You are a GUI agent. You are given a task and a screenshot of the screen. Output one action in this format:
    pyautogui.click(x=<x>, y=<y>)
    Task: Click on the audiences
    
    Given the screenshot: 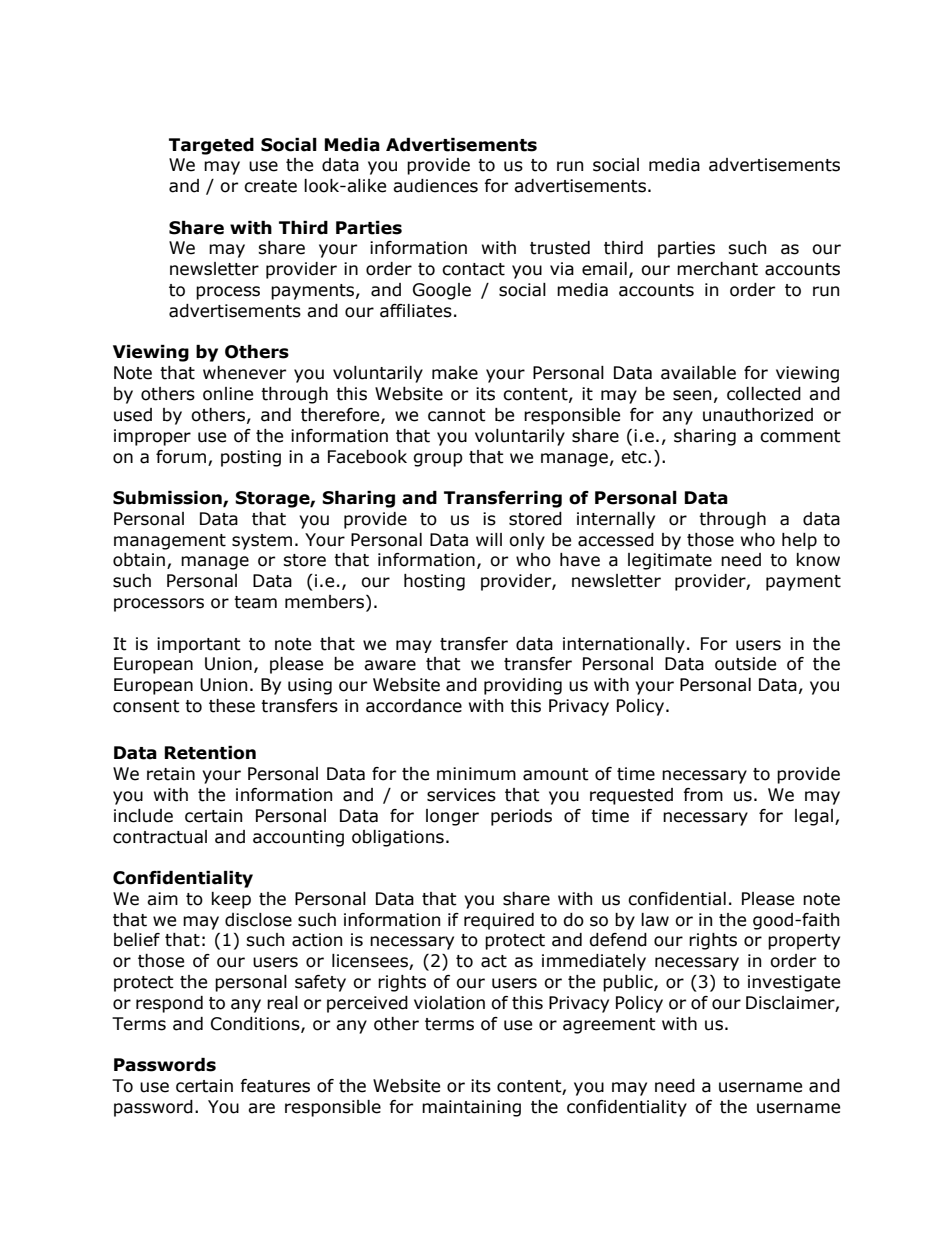 What is the action you would take?
    pyautogui.click(x=435, y=186)
